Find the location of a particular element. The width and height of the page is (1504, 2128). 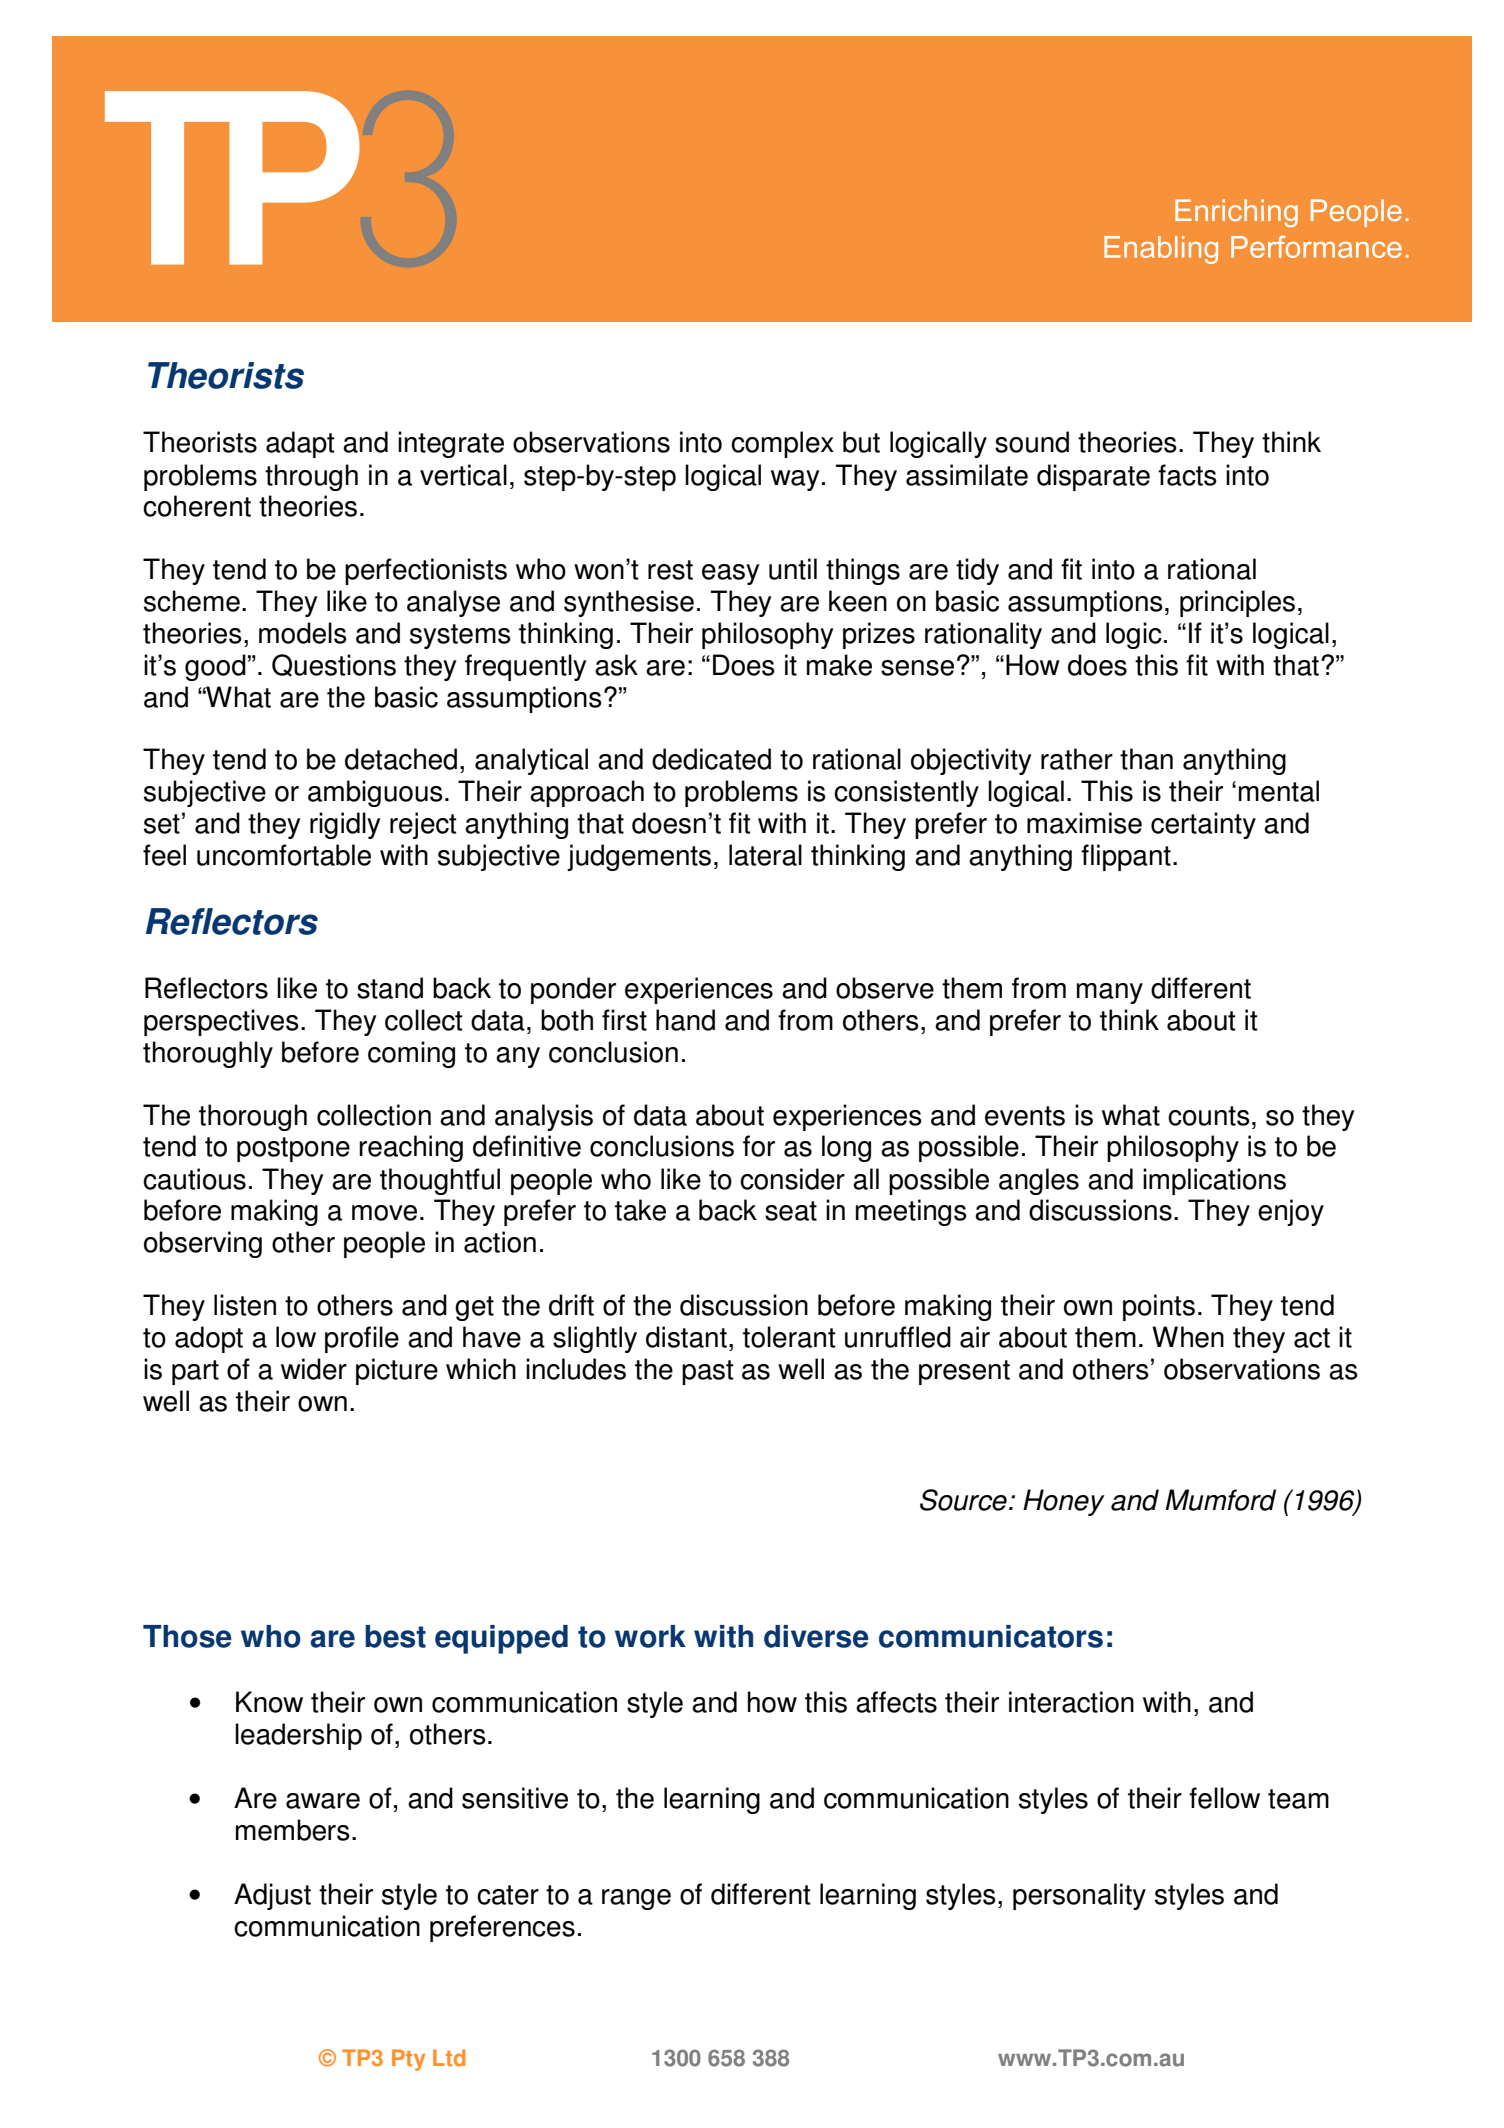

through is located at coordinates (311, 477).
